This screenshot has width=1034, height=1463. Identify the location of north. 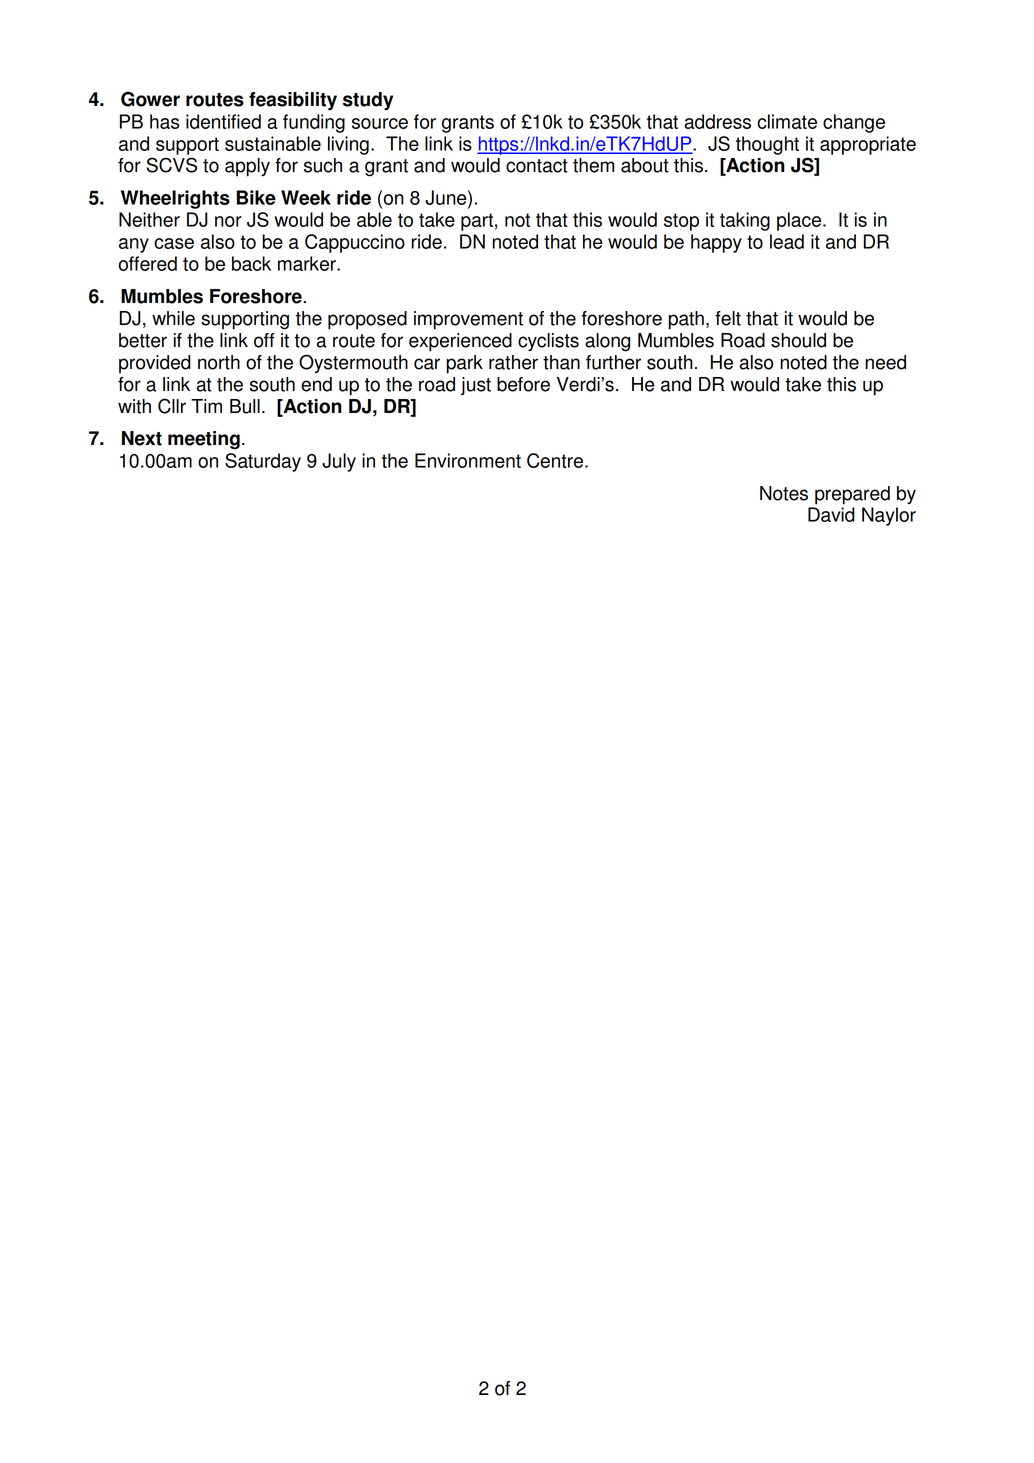
(219, 362).
